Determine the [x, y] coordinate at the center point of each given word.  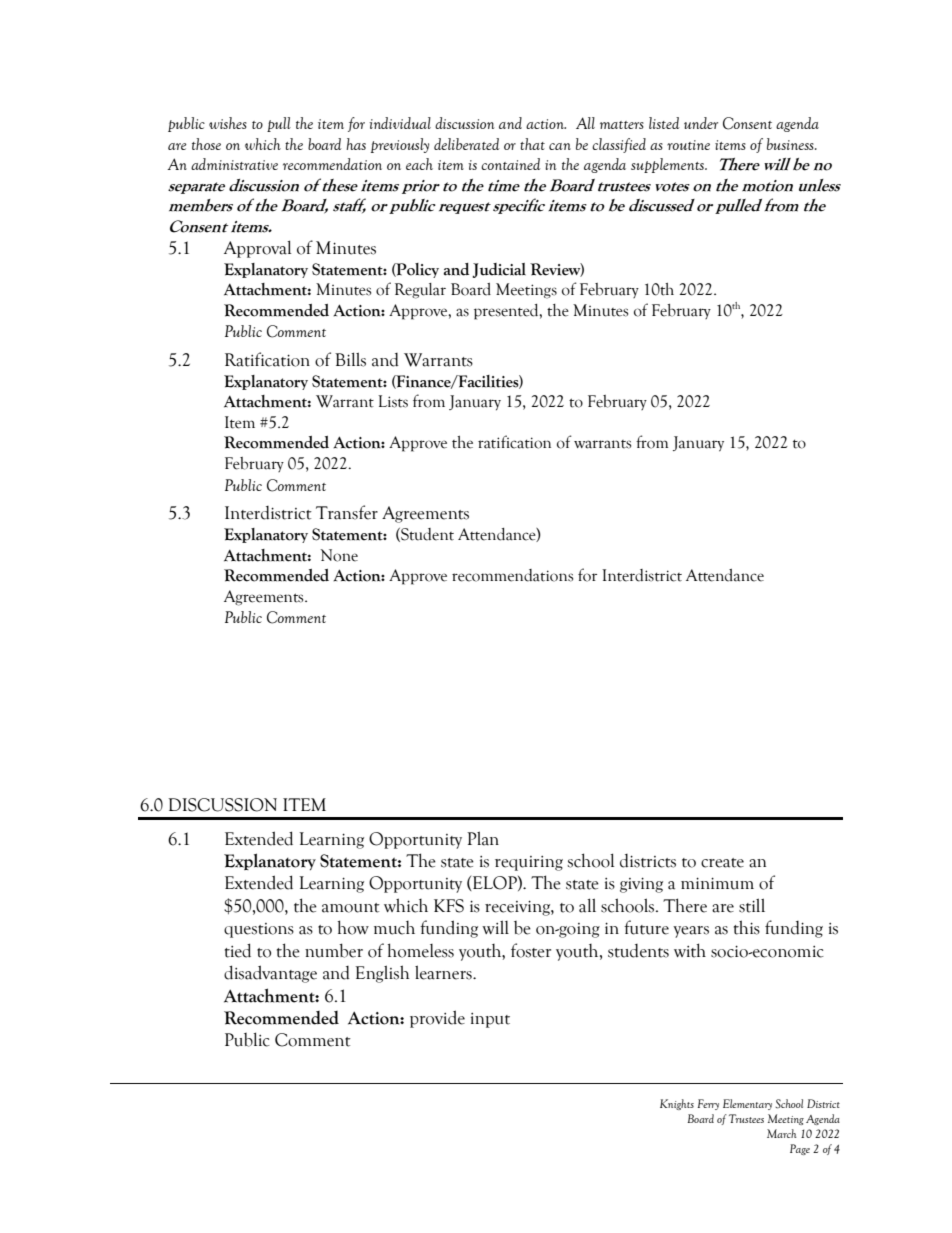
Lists [393, 401]
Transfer [347, 512]
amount [351, 908]
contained [510, 164]
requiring [529, 863]
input [490, 1020]
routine [688, 145]
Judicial [499, 270]
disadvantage [270, 974]
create [722, 863]
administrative [234, 164]
